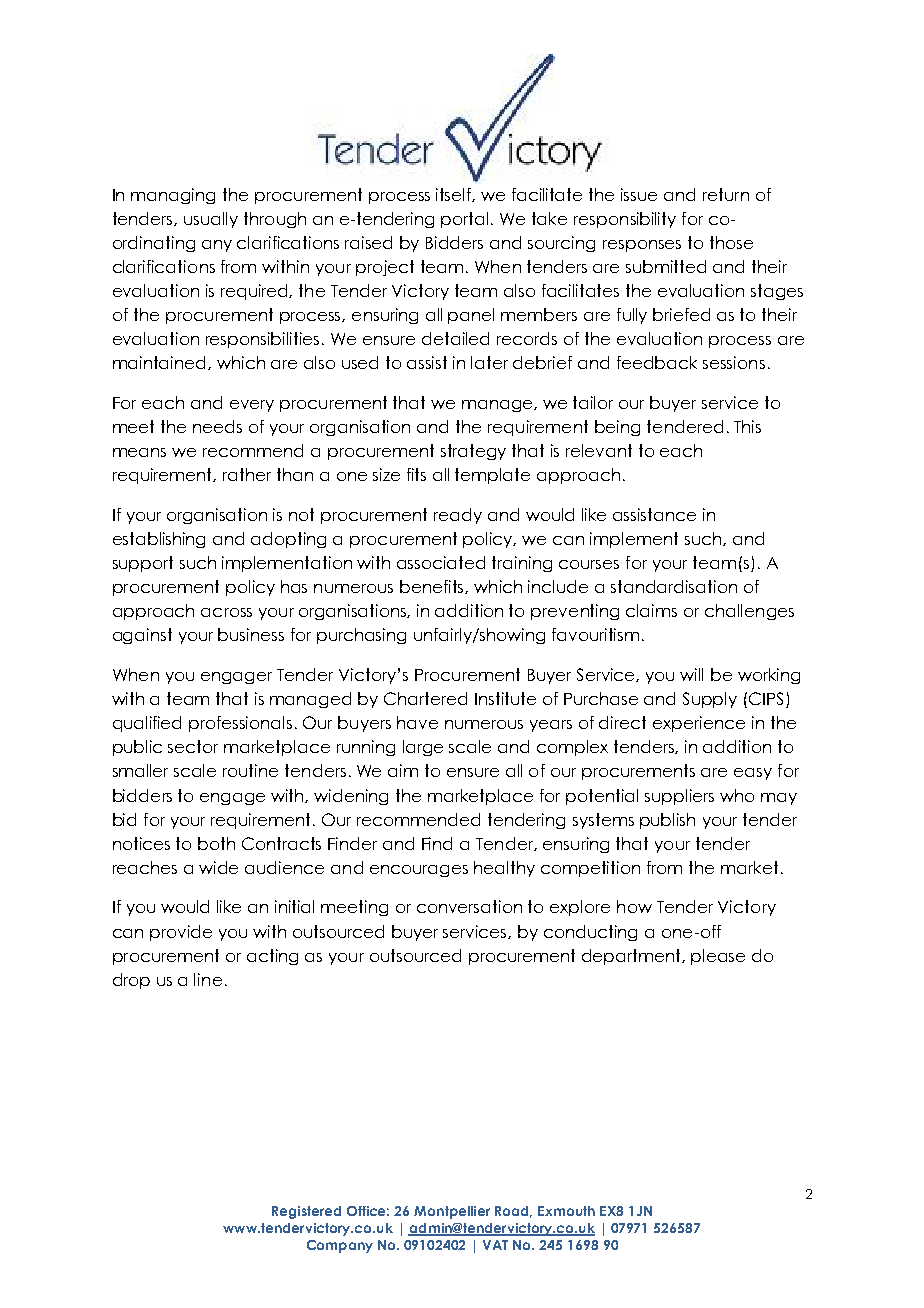  Describe the element at coordinates (495, 1245) in the page. I see `VAT` at that location.
